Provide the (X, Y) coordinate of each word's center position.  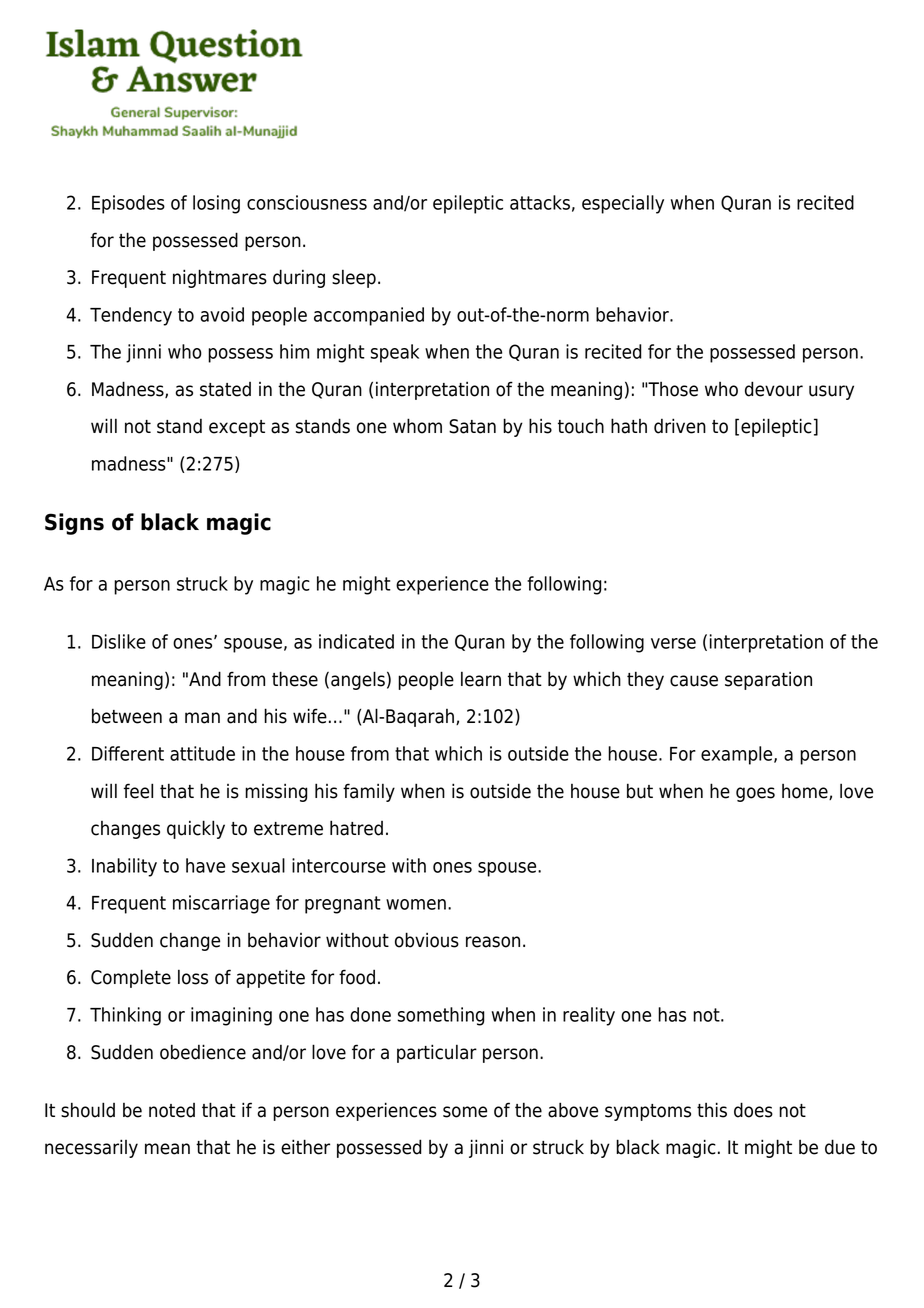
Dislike (119, 641)
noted (172, 1110)
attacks (540, 202)
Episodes (128, 204)
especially (623, 204)
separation (768, 680)
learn (481, 679)
